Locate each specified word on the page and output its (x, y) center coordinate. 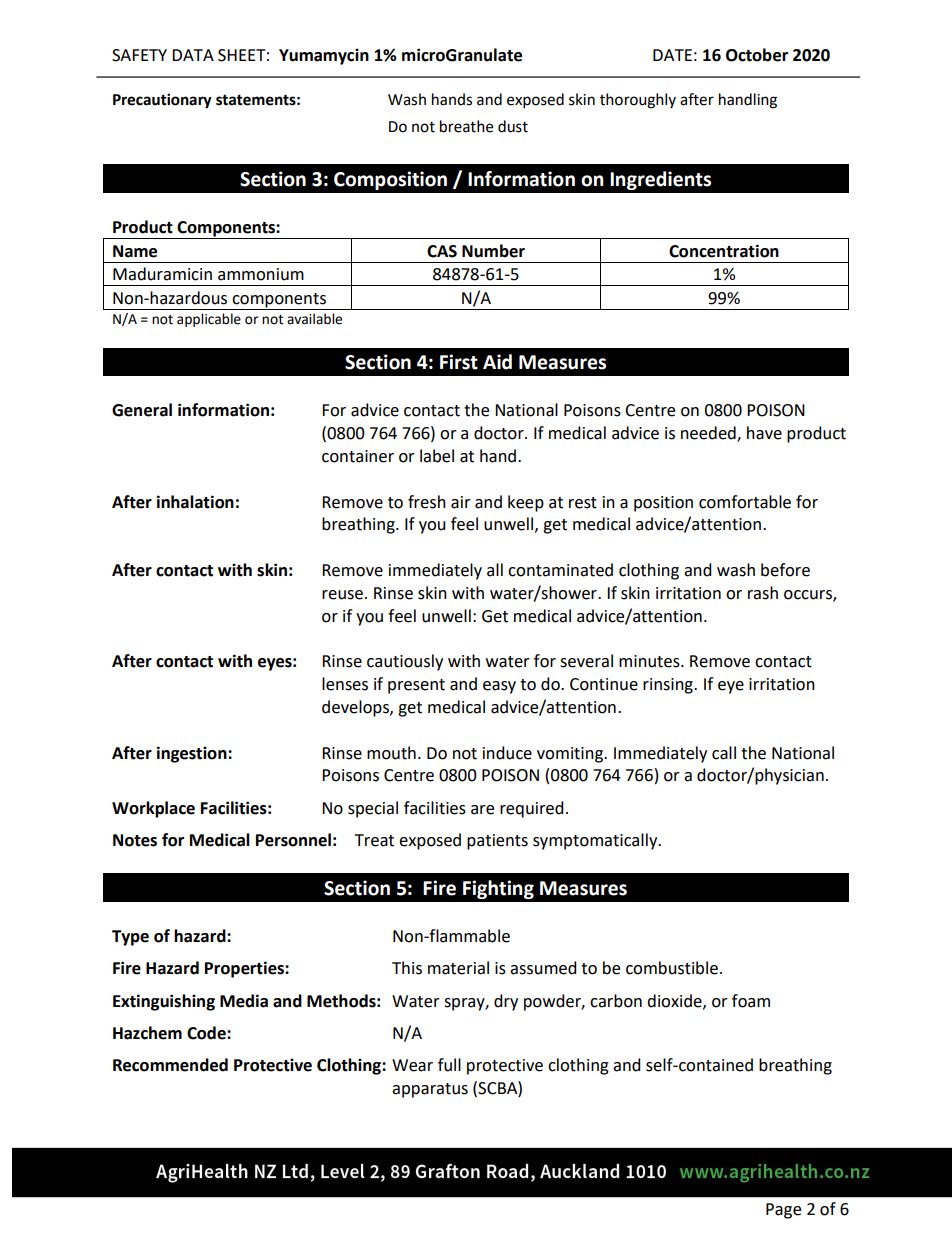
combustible (672, 968)
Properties (245, 969)
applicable (209, 320)
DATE (672, 55)
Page (783, 1211)
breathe (466, 126)
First (459, 362)
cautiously (405, 662)
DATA (193, 55)
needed (709, 434)
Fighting (498, 889)
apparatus (430, 1090)
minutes (650, 661)
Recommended (170, 1065)
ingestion (193, 754)
